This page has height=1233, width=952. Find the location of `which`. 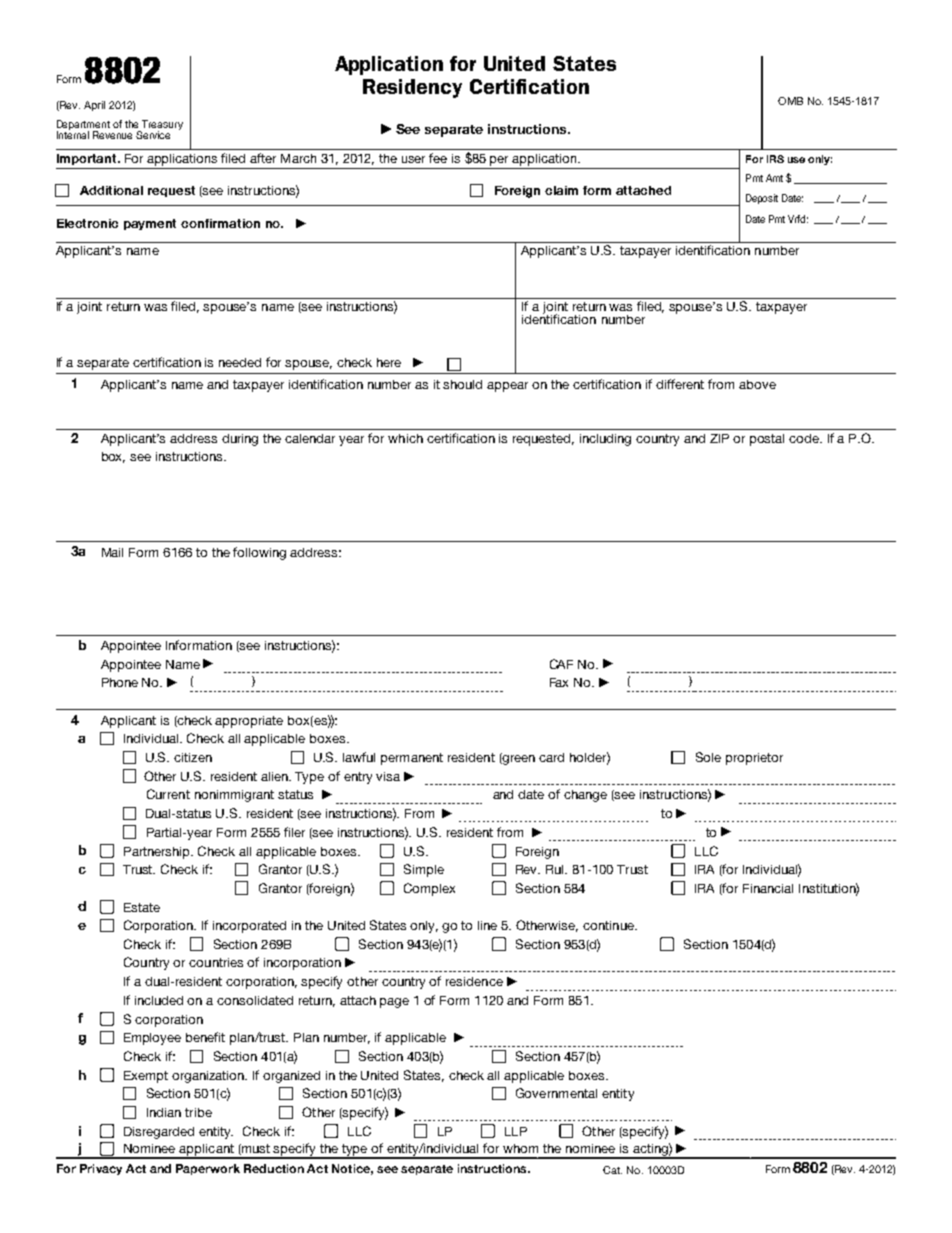

which is located at coordinates (405, 438).
